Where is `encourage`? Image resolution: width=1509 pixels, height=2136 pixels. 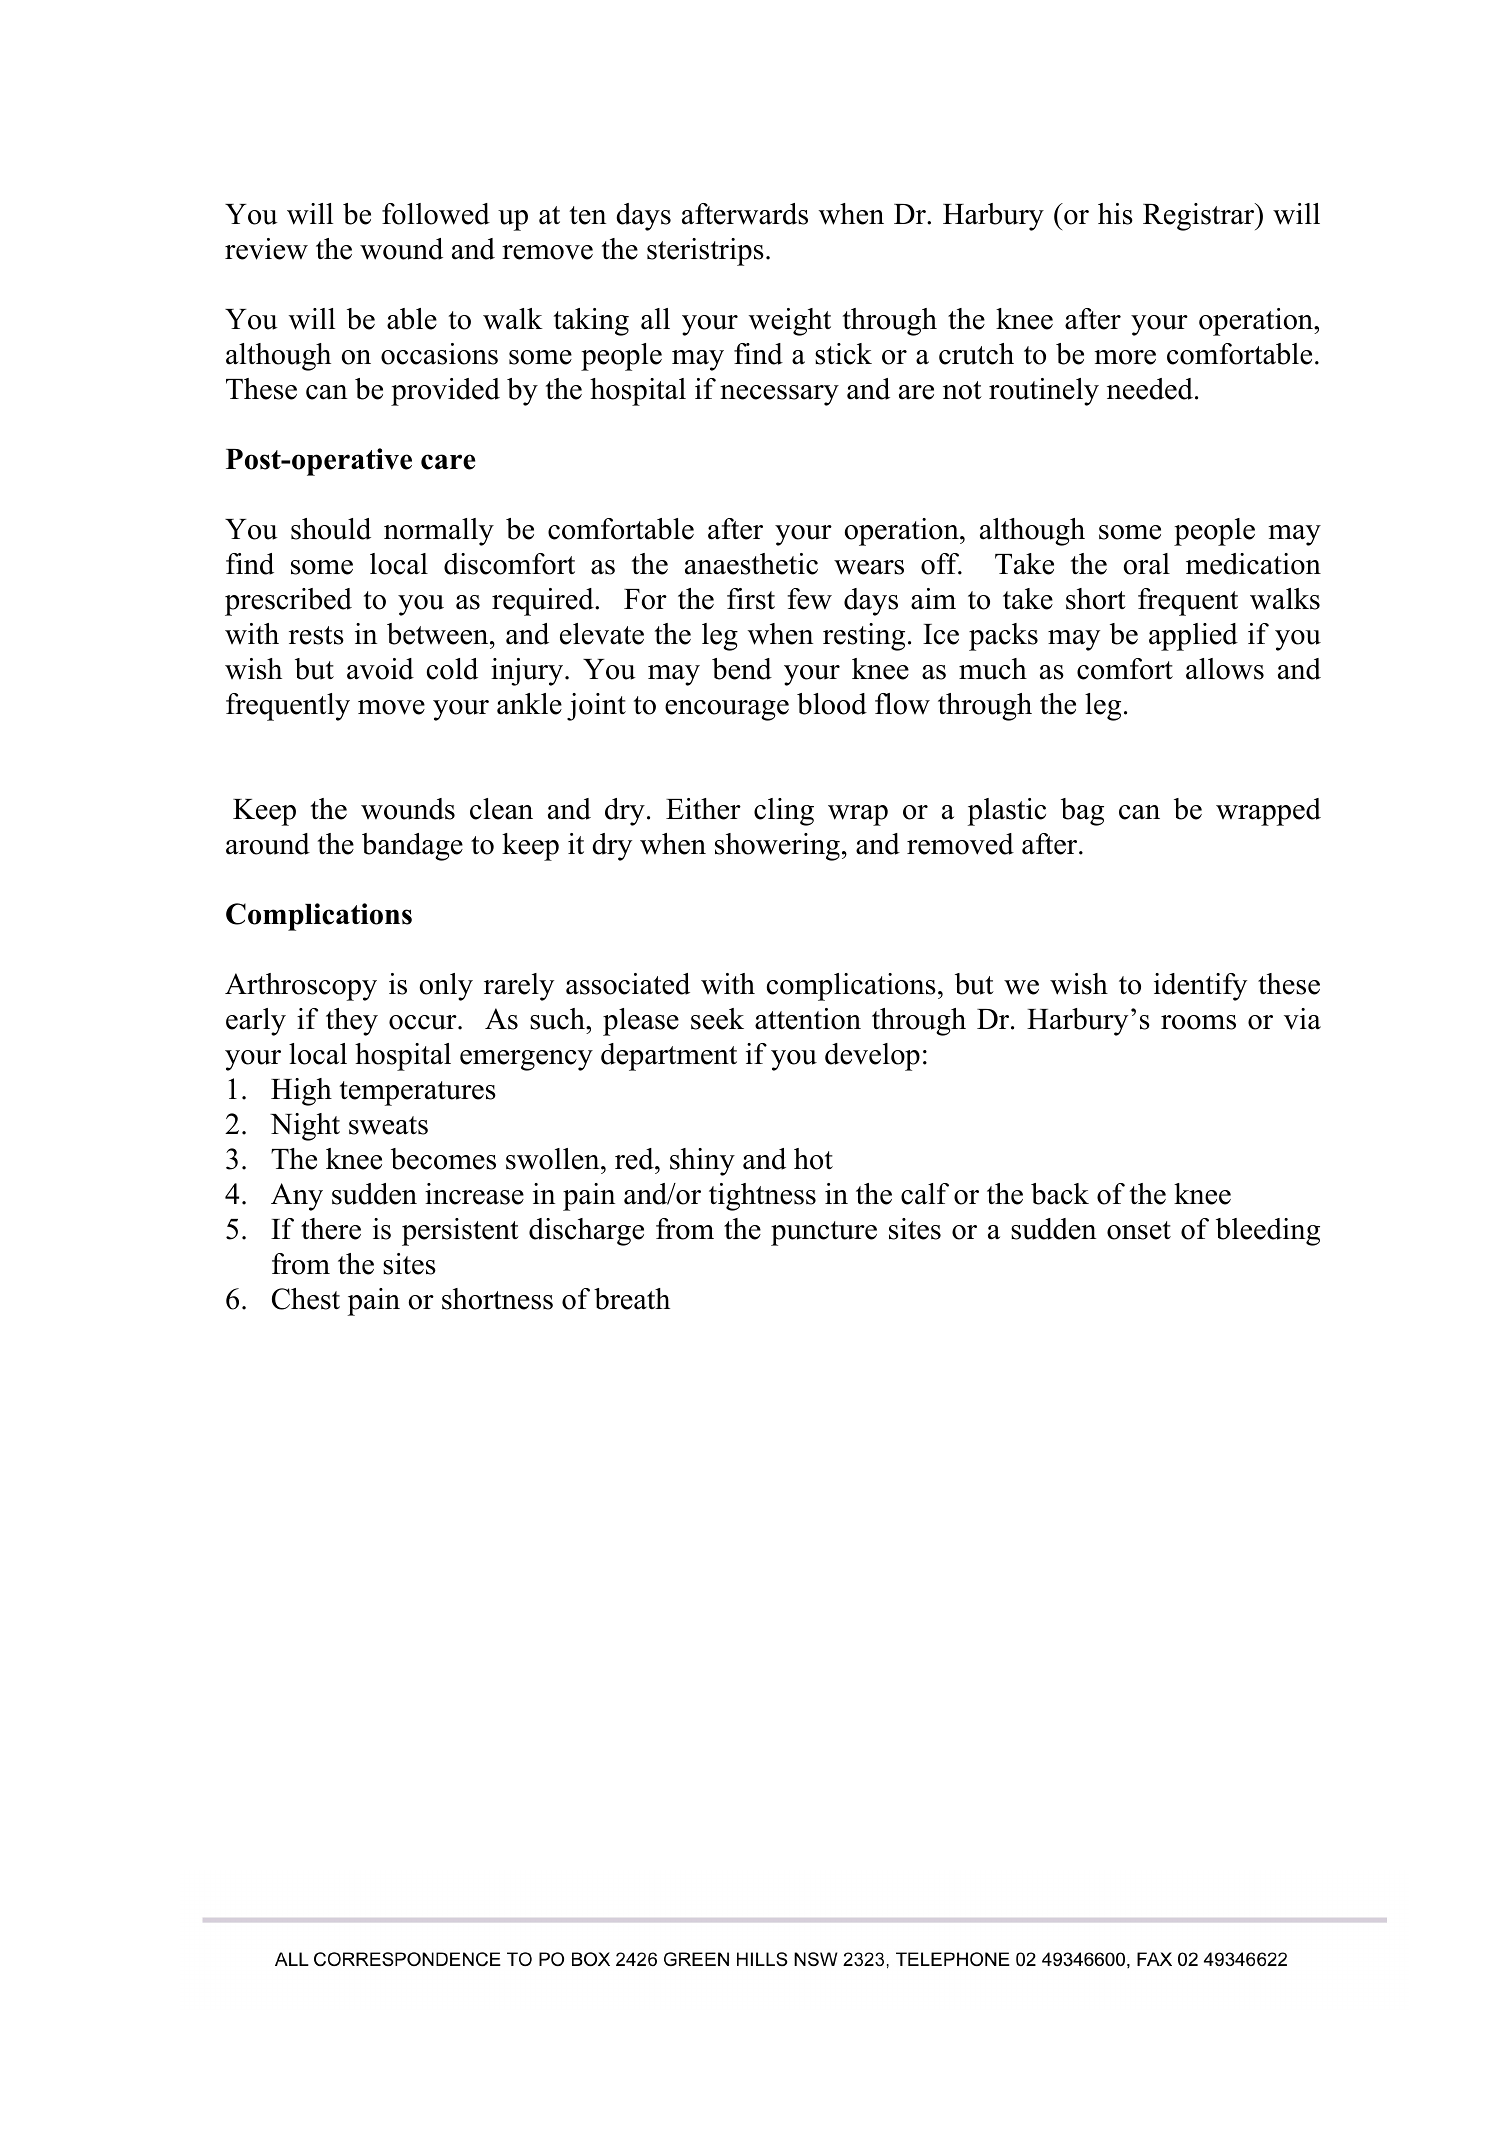 encourage is located at coordinates (727, 710).
